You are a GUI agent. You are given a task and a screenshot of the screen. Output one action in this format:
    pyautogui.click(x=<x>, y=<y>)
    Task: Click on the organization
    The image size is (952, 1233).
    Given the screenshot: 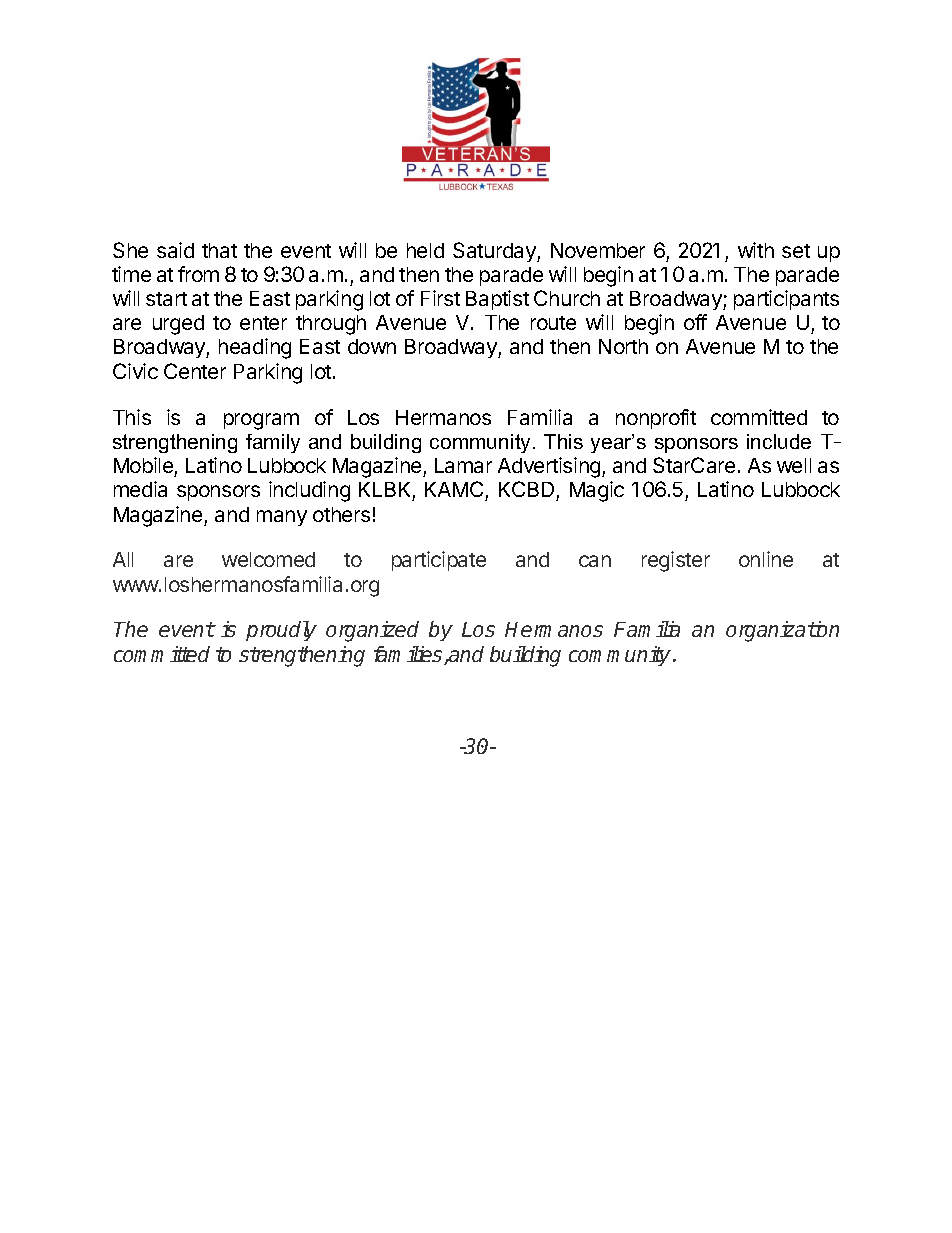 What is the action you would take?
    pyautogui.click(x=782, y=631)
